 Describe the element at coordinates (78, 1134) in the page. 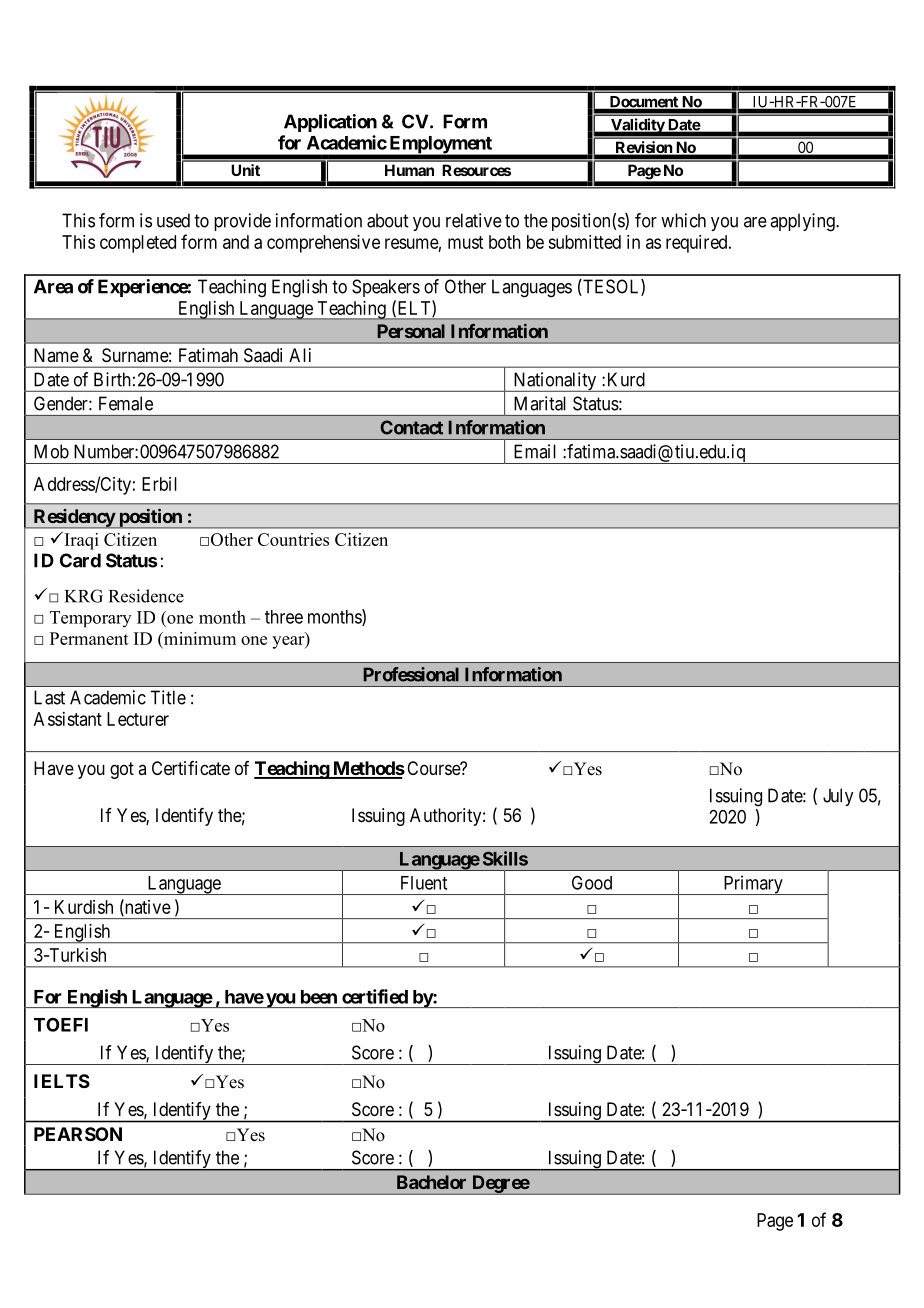

I see `PEARSON` at that location.
